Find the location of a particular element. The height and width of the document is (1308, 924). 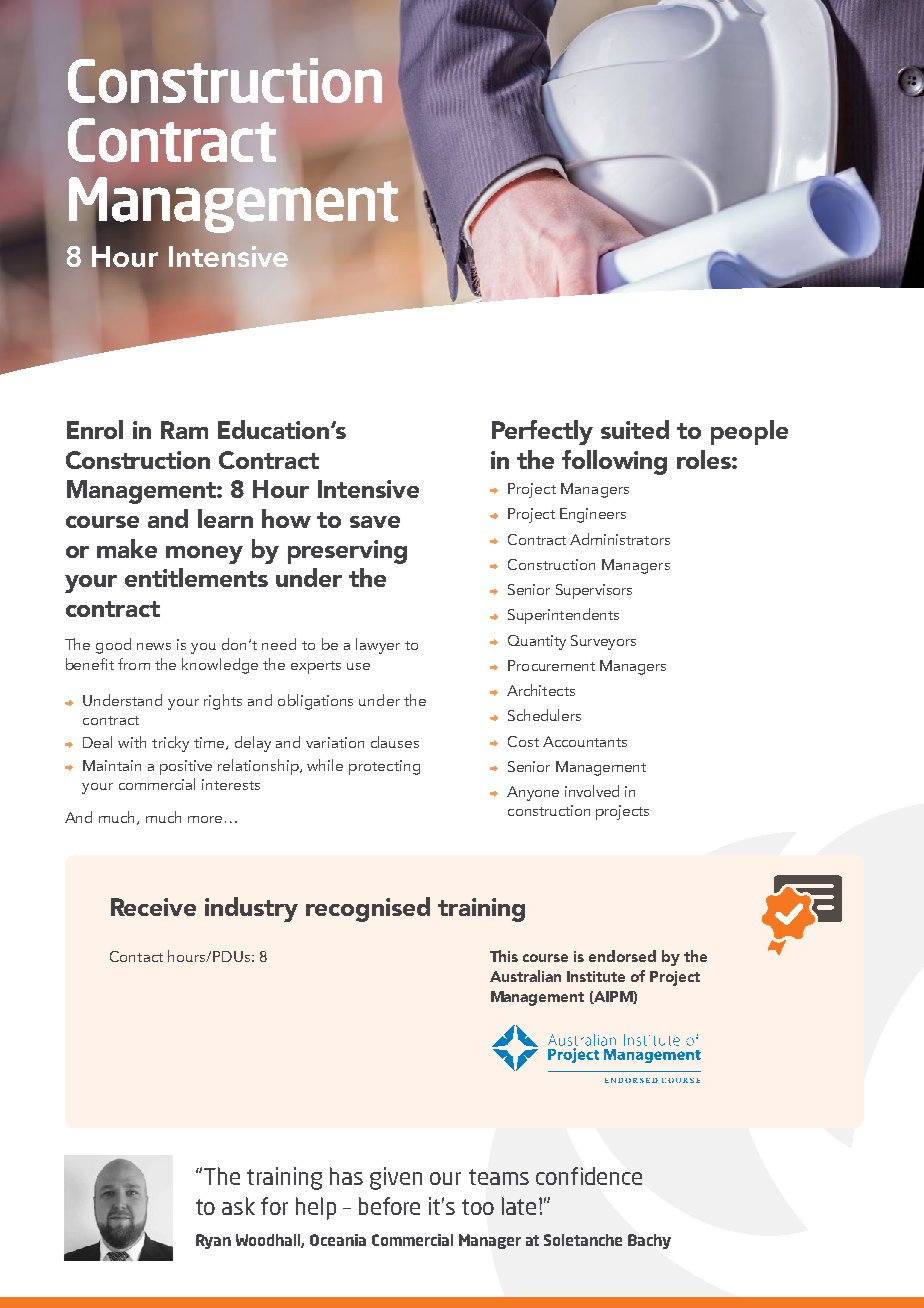

entitlements is located at coordinates (196, 577).
